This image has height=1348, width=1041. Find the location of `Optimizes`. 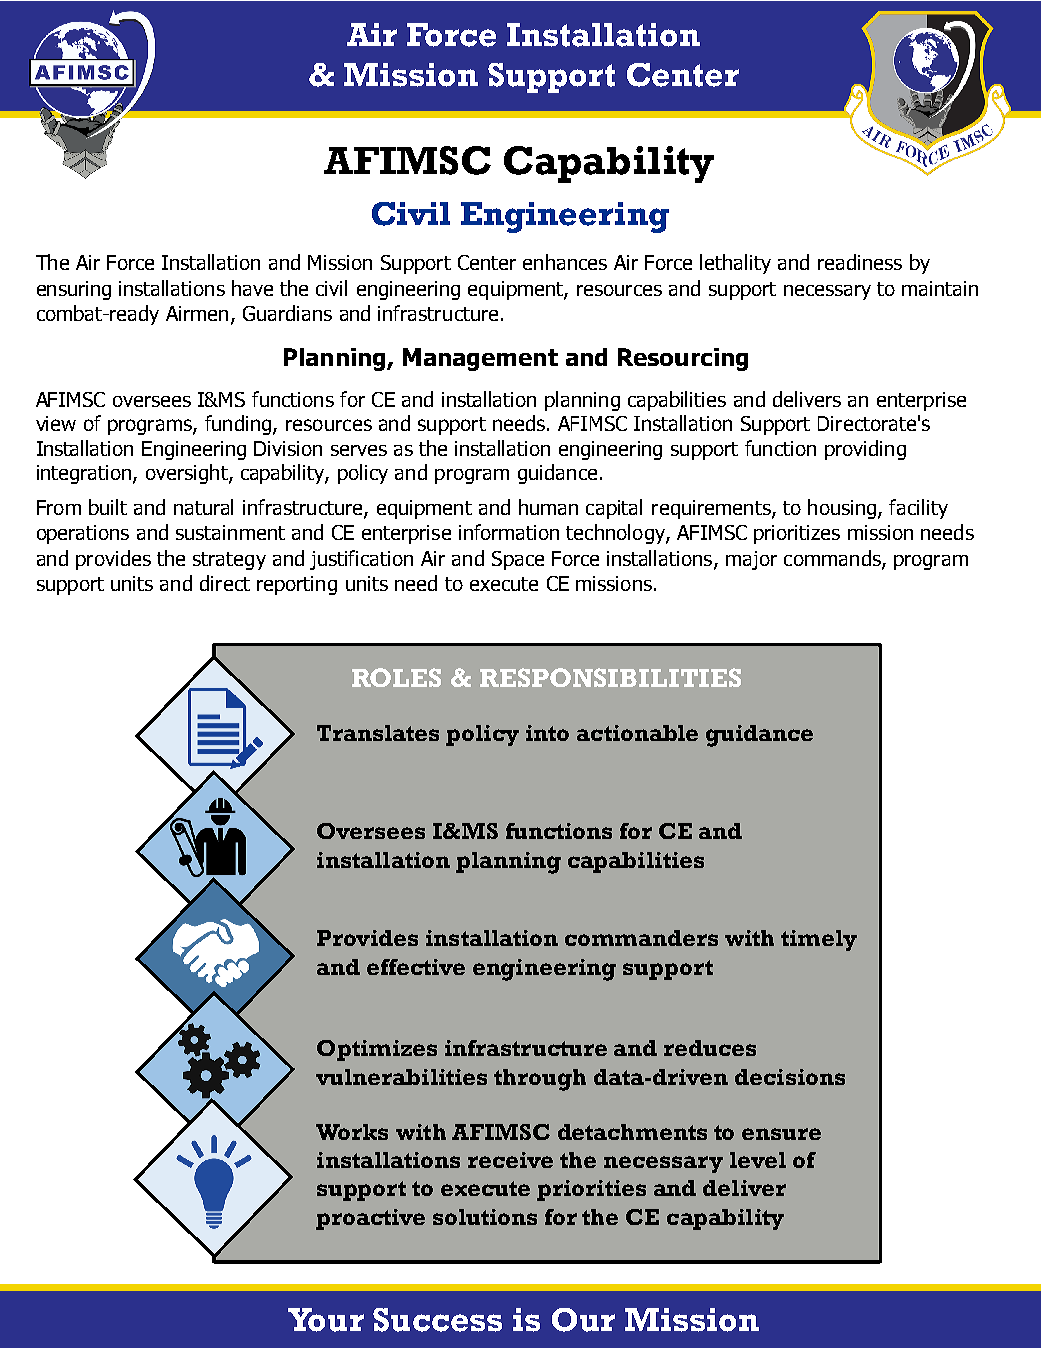

Optimizes is located at coordinates (377, 1050).
